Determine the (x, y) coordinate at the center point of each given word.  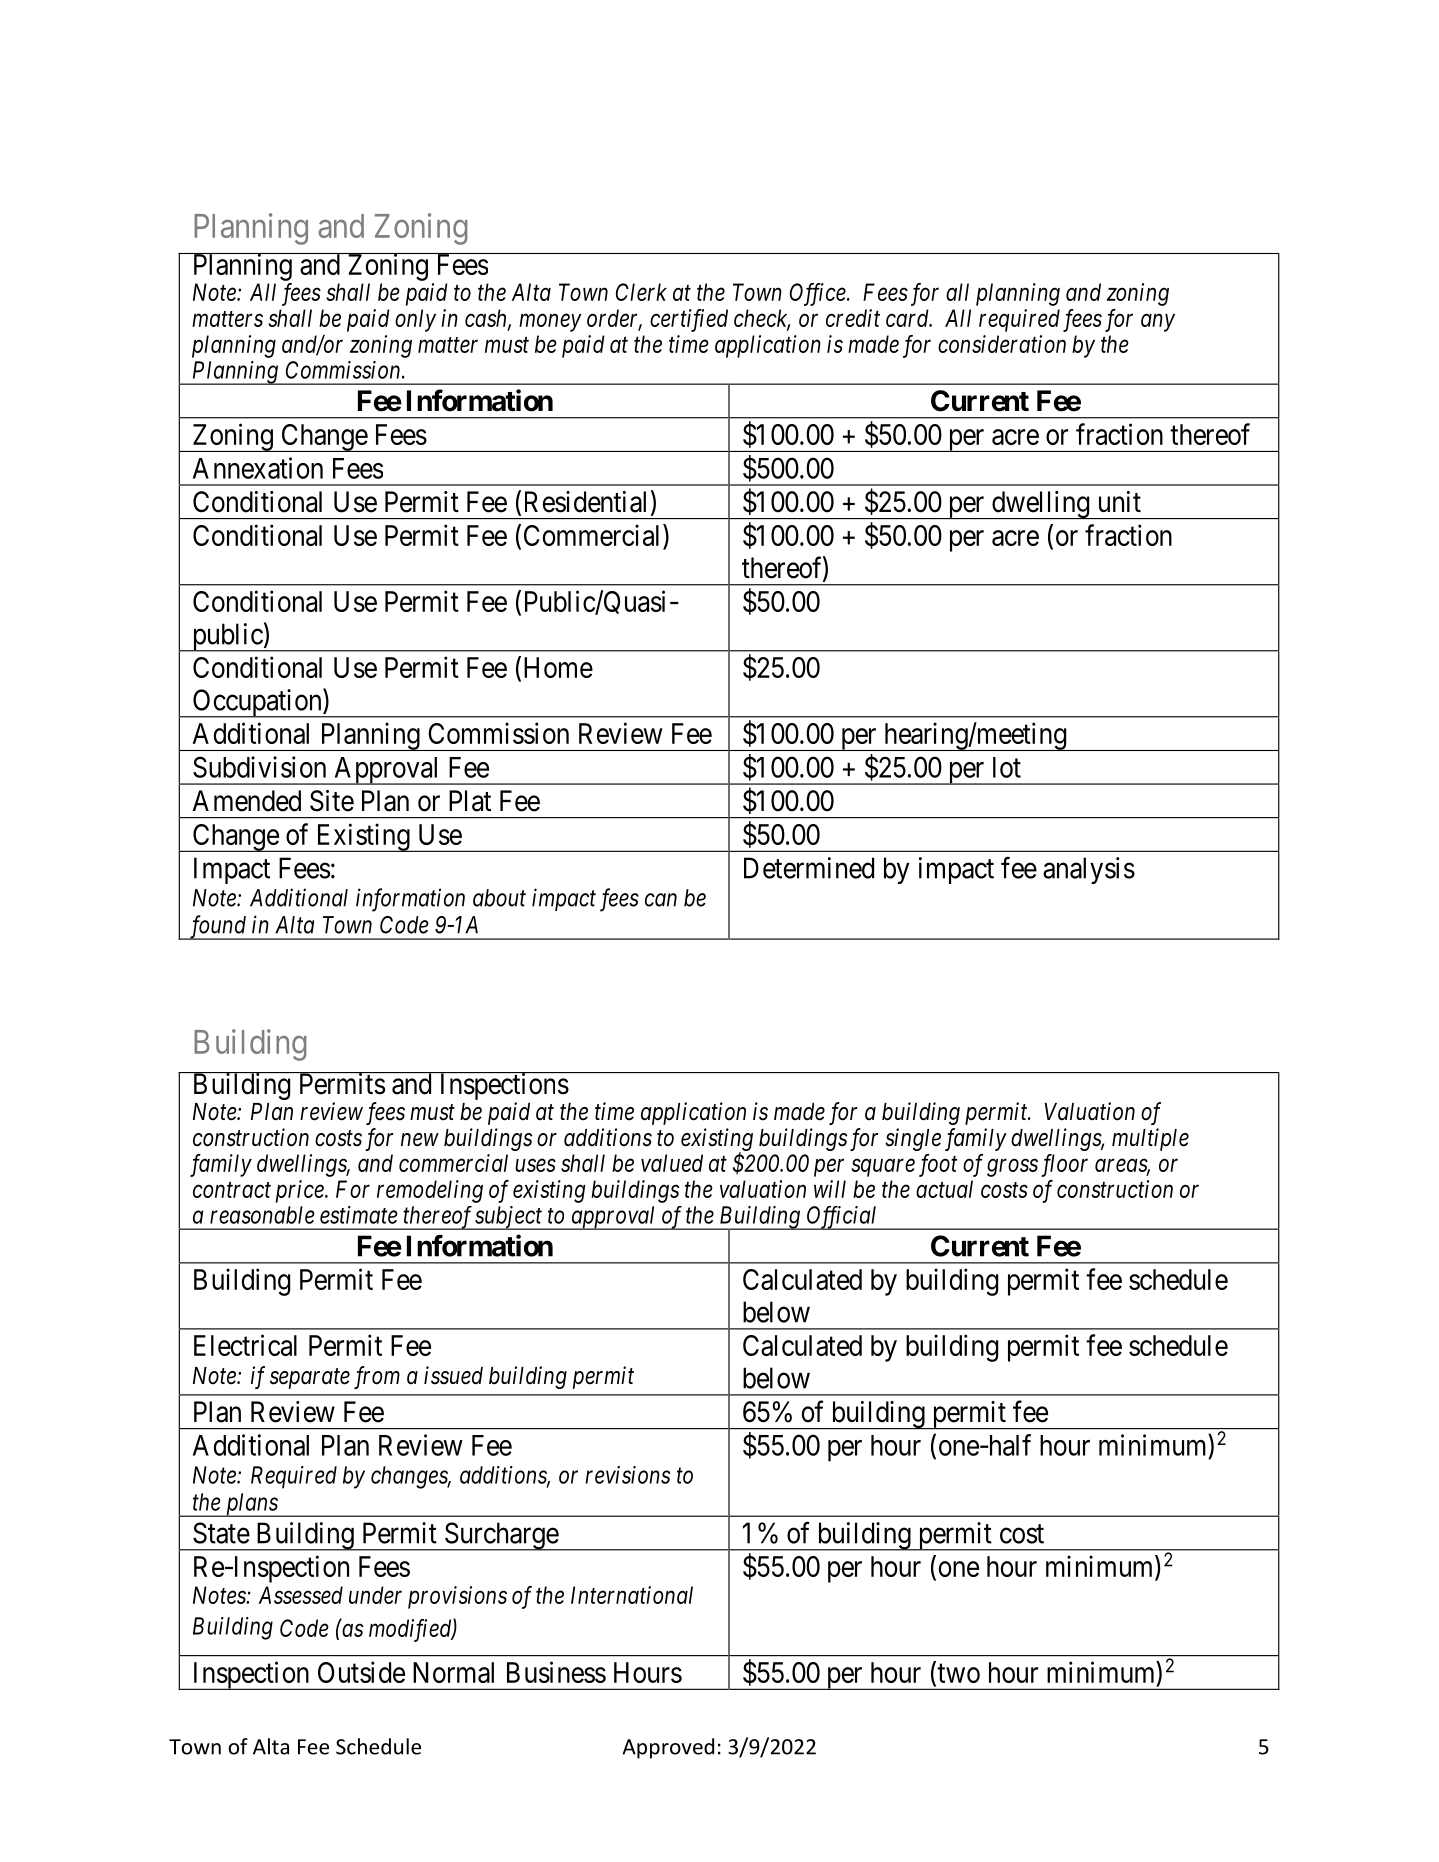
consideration (1002, 344)
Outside (361, 1672)
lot (1007, 767)
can (661, 900)
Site (332, 801)
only (415, 320)
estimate (359, 1215)
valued (672, 1163)
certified (689, 320)
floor (1064, 1165)
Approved (668, 1748)
